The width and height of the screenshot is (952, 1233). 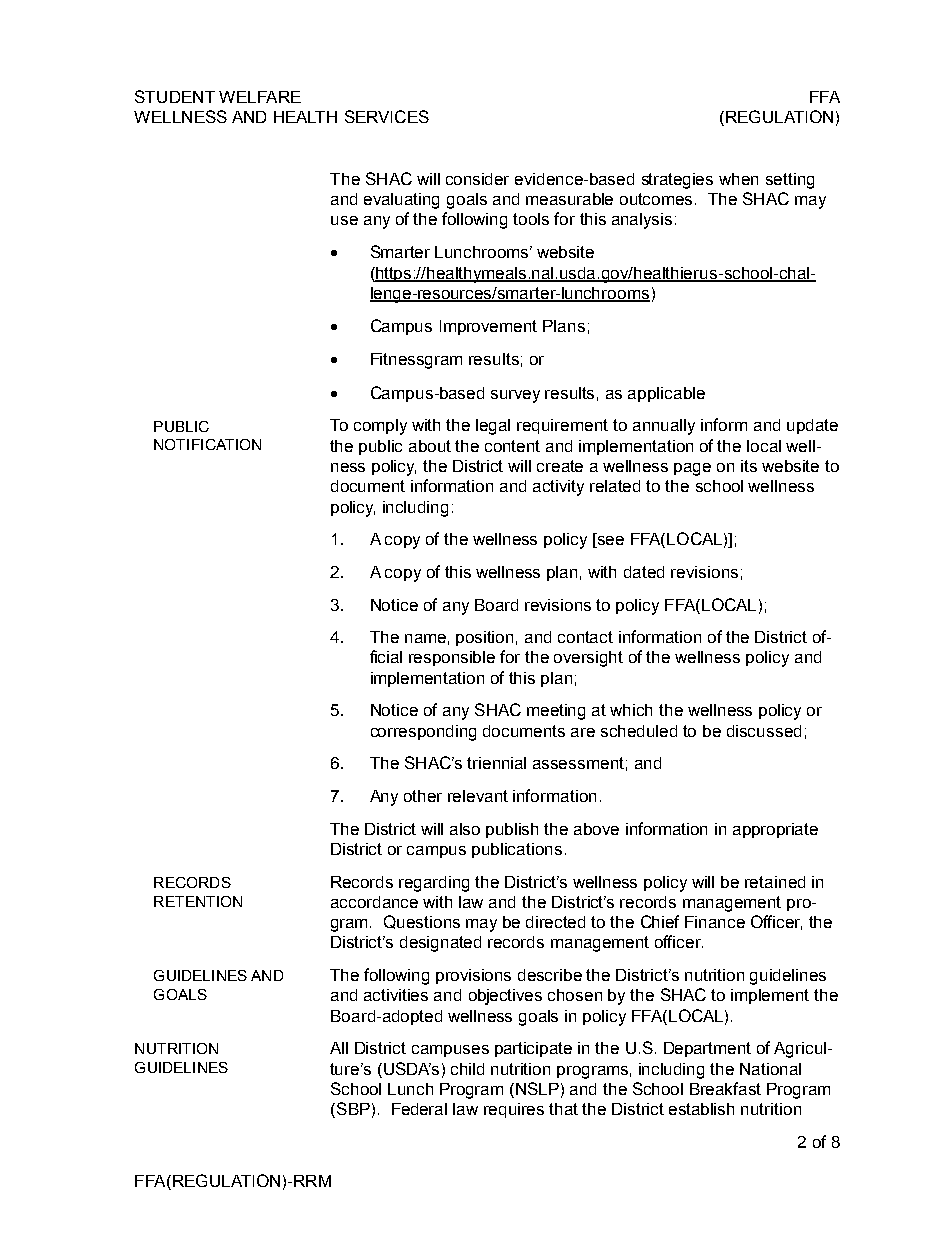 What do you see at coordinates (353, 1108) in the screenshot?
I see `SBP` at bounding box center [353, 1108].
